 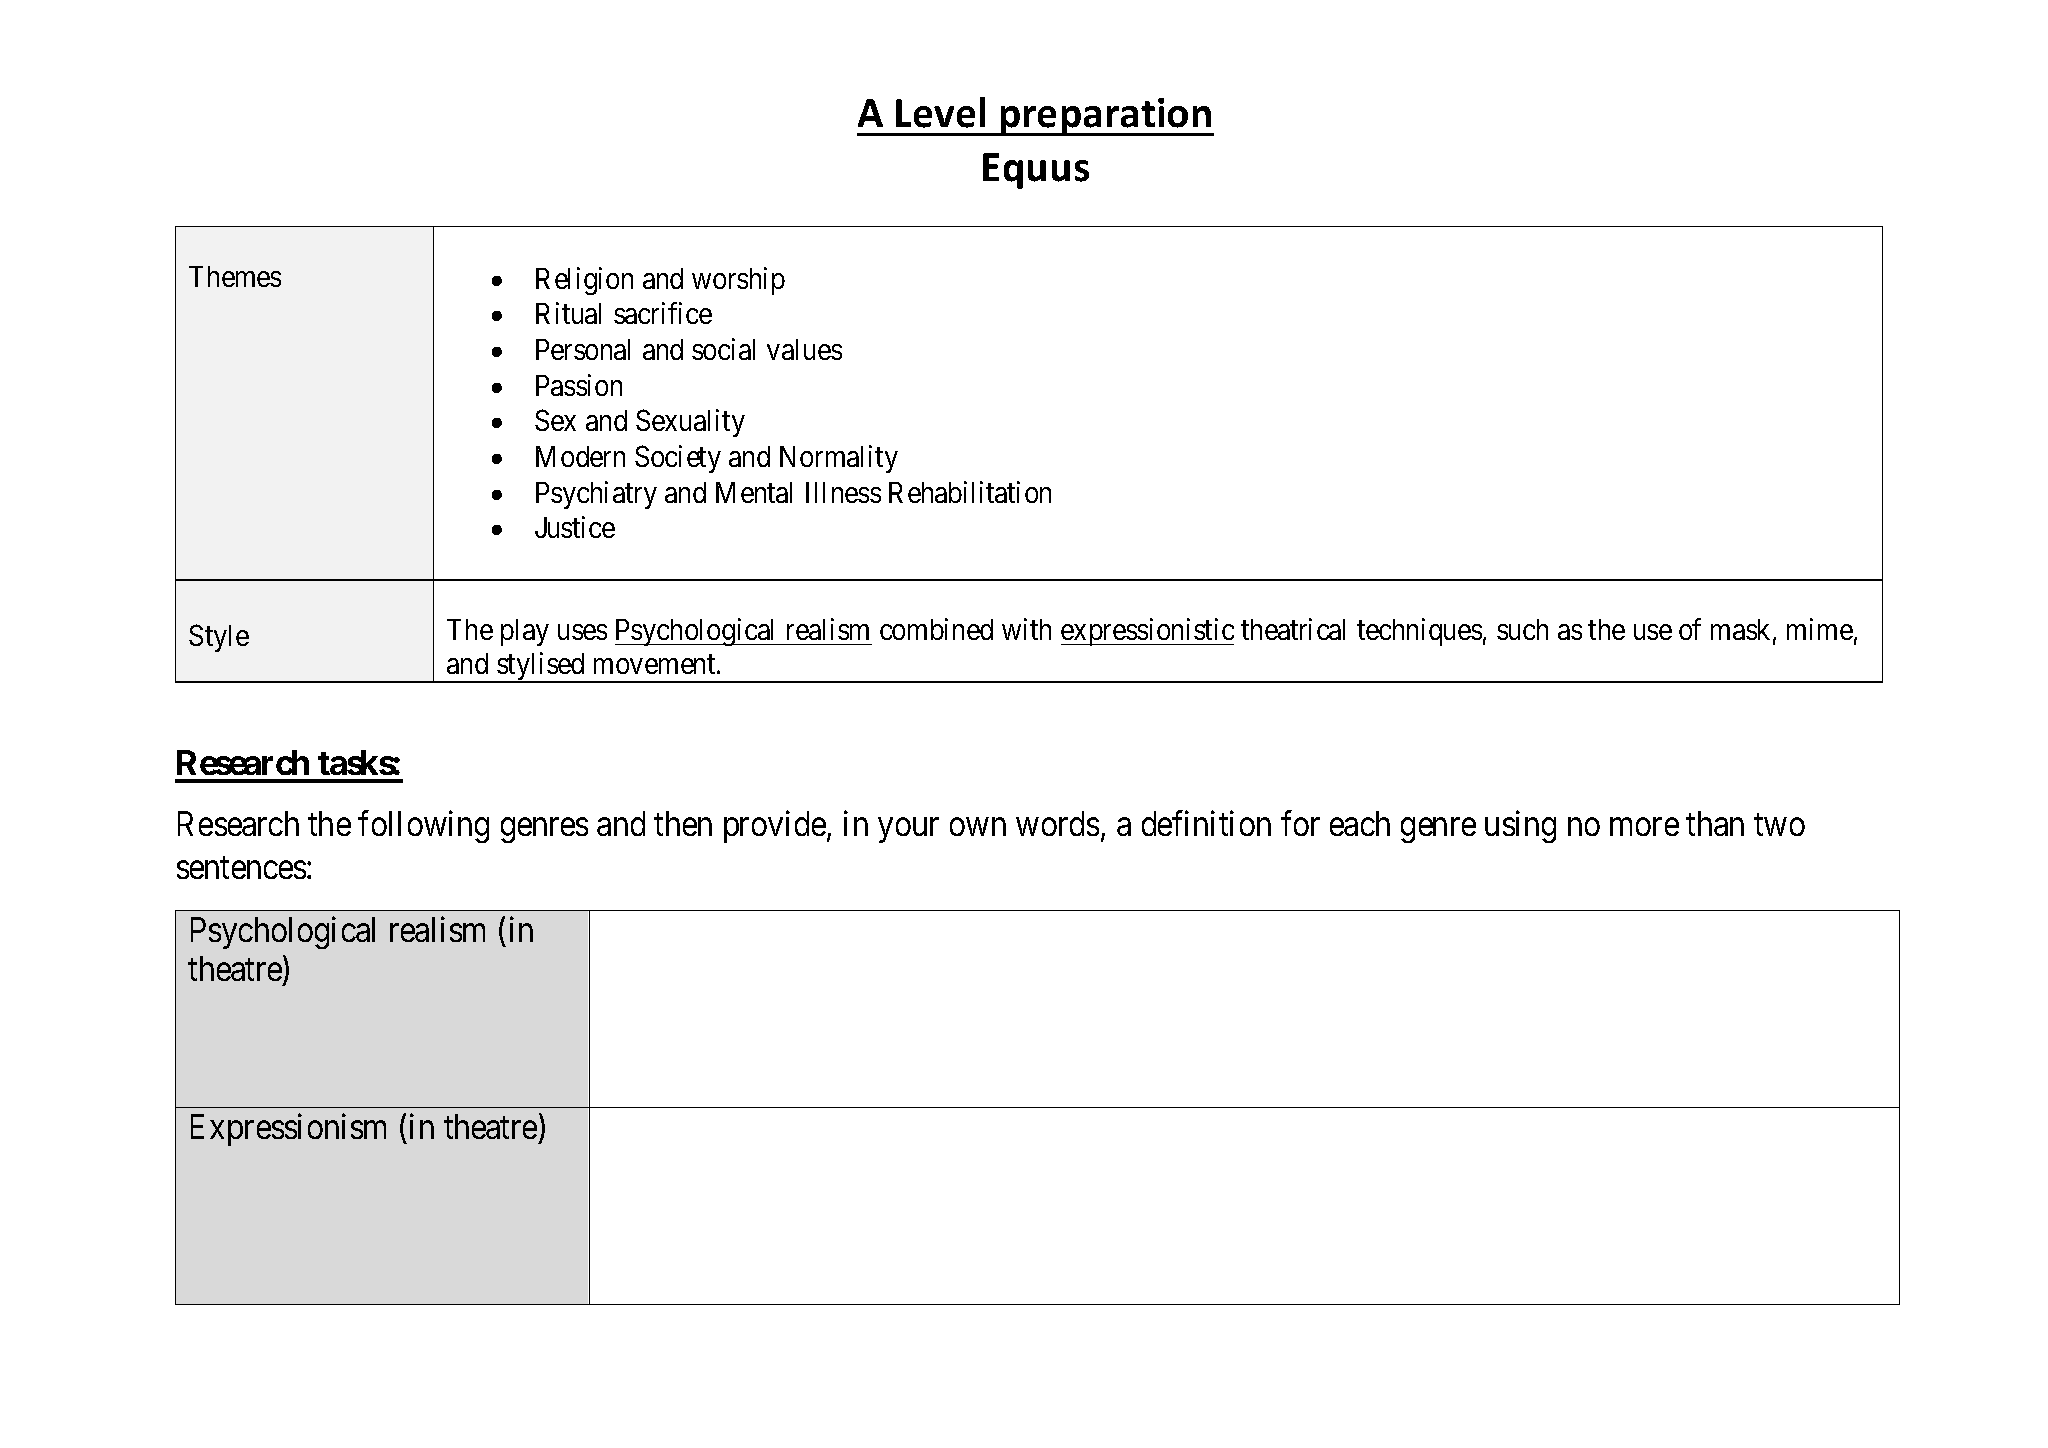 I want to click on your, so click(x=909, y=831).
